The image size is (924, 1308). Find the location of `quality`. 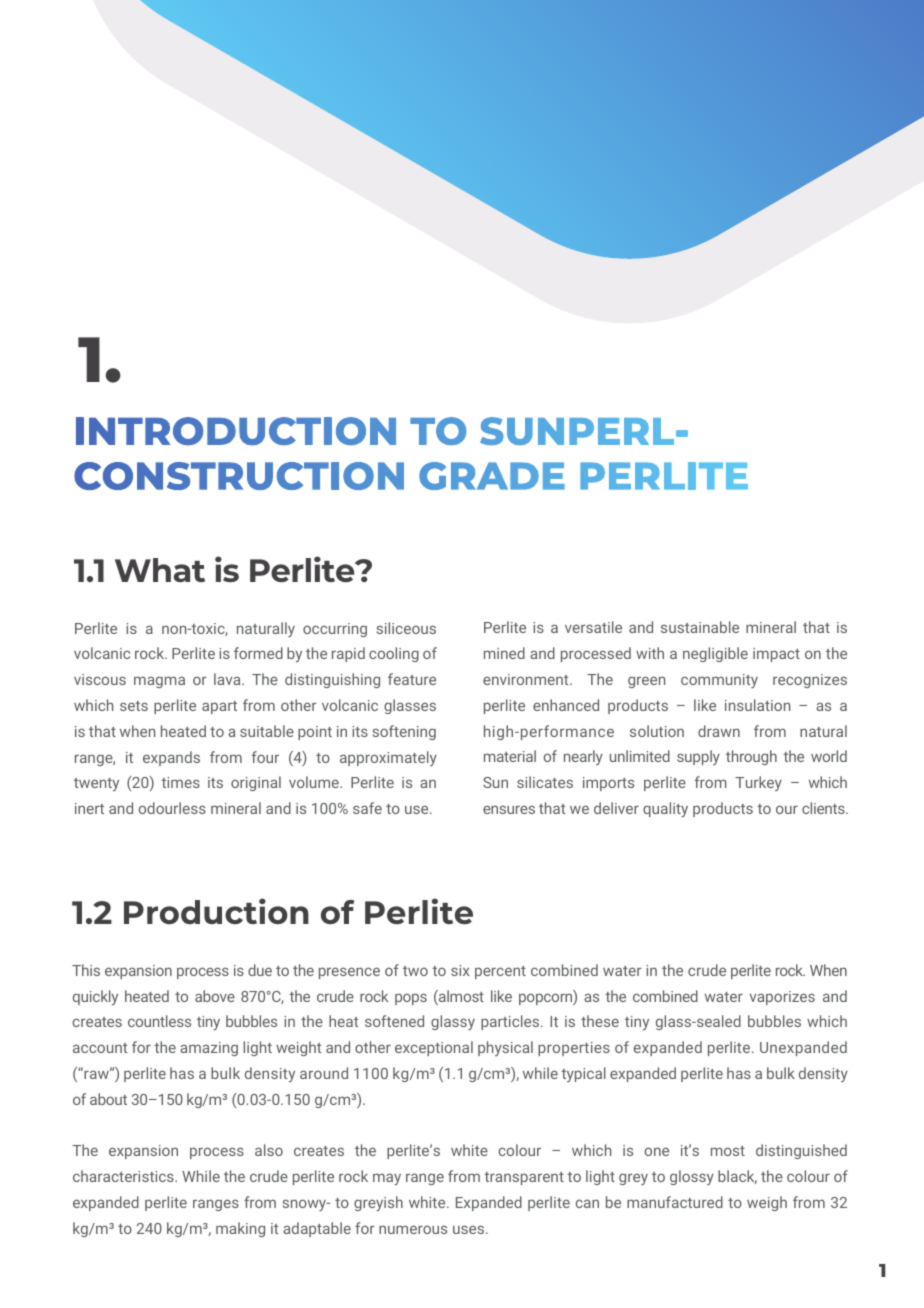

quality is located at coordinates (665, 809).
